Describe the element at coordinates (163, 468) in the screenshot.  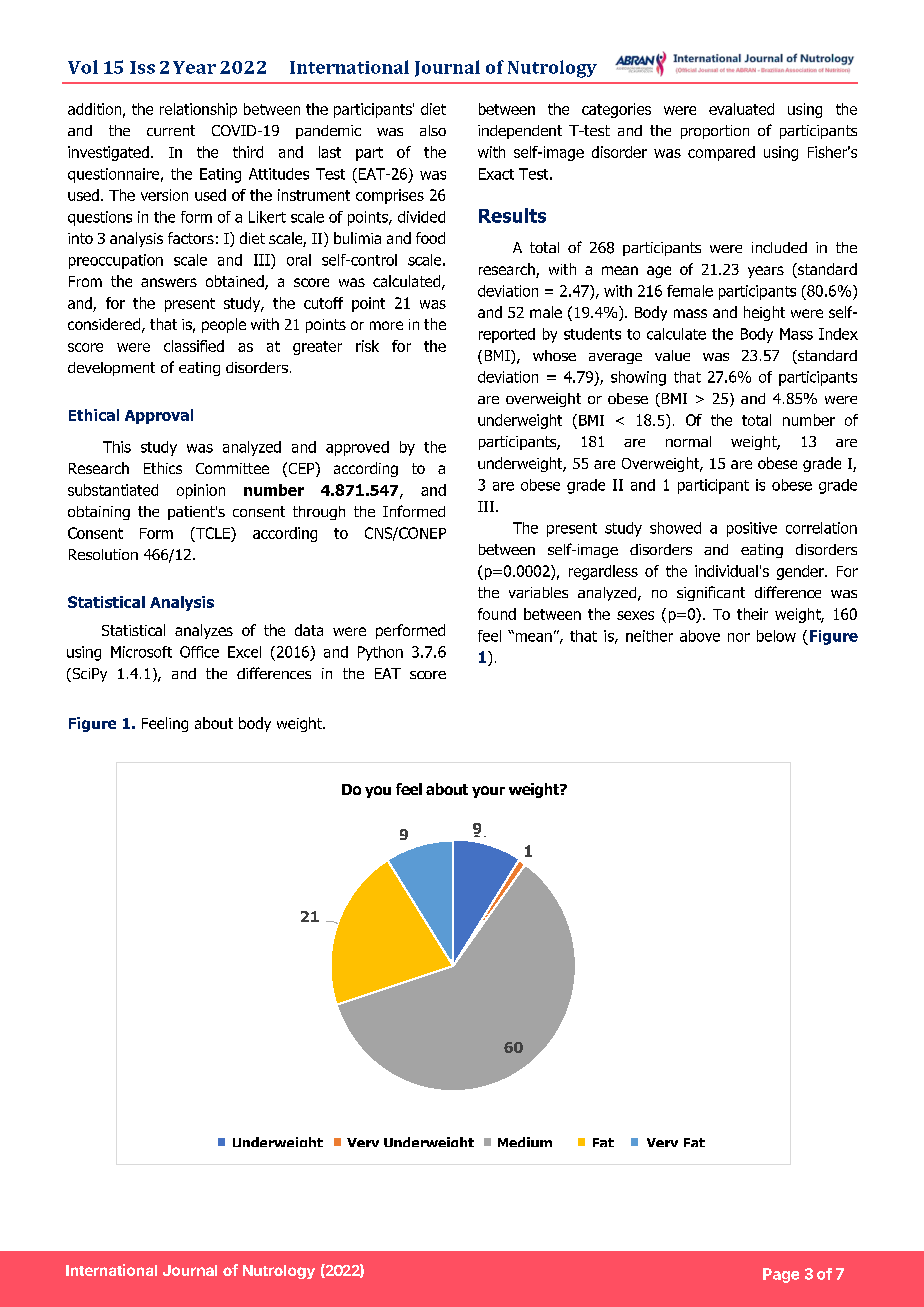
I see `Ethics` at that location.
